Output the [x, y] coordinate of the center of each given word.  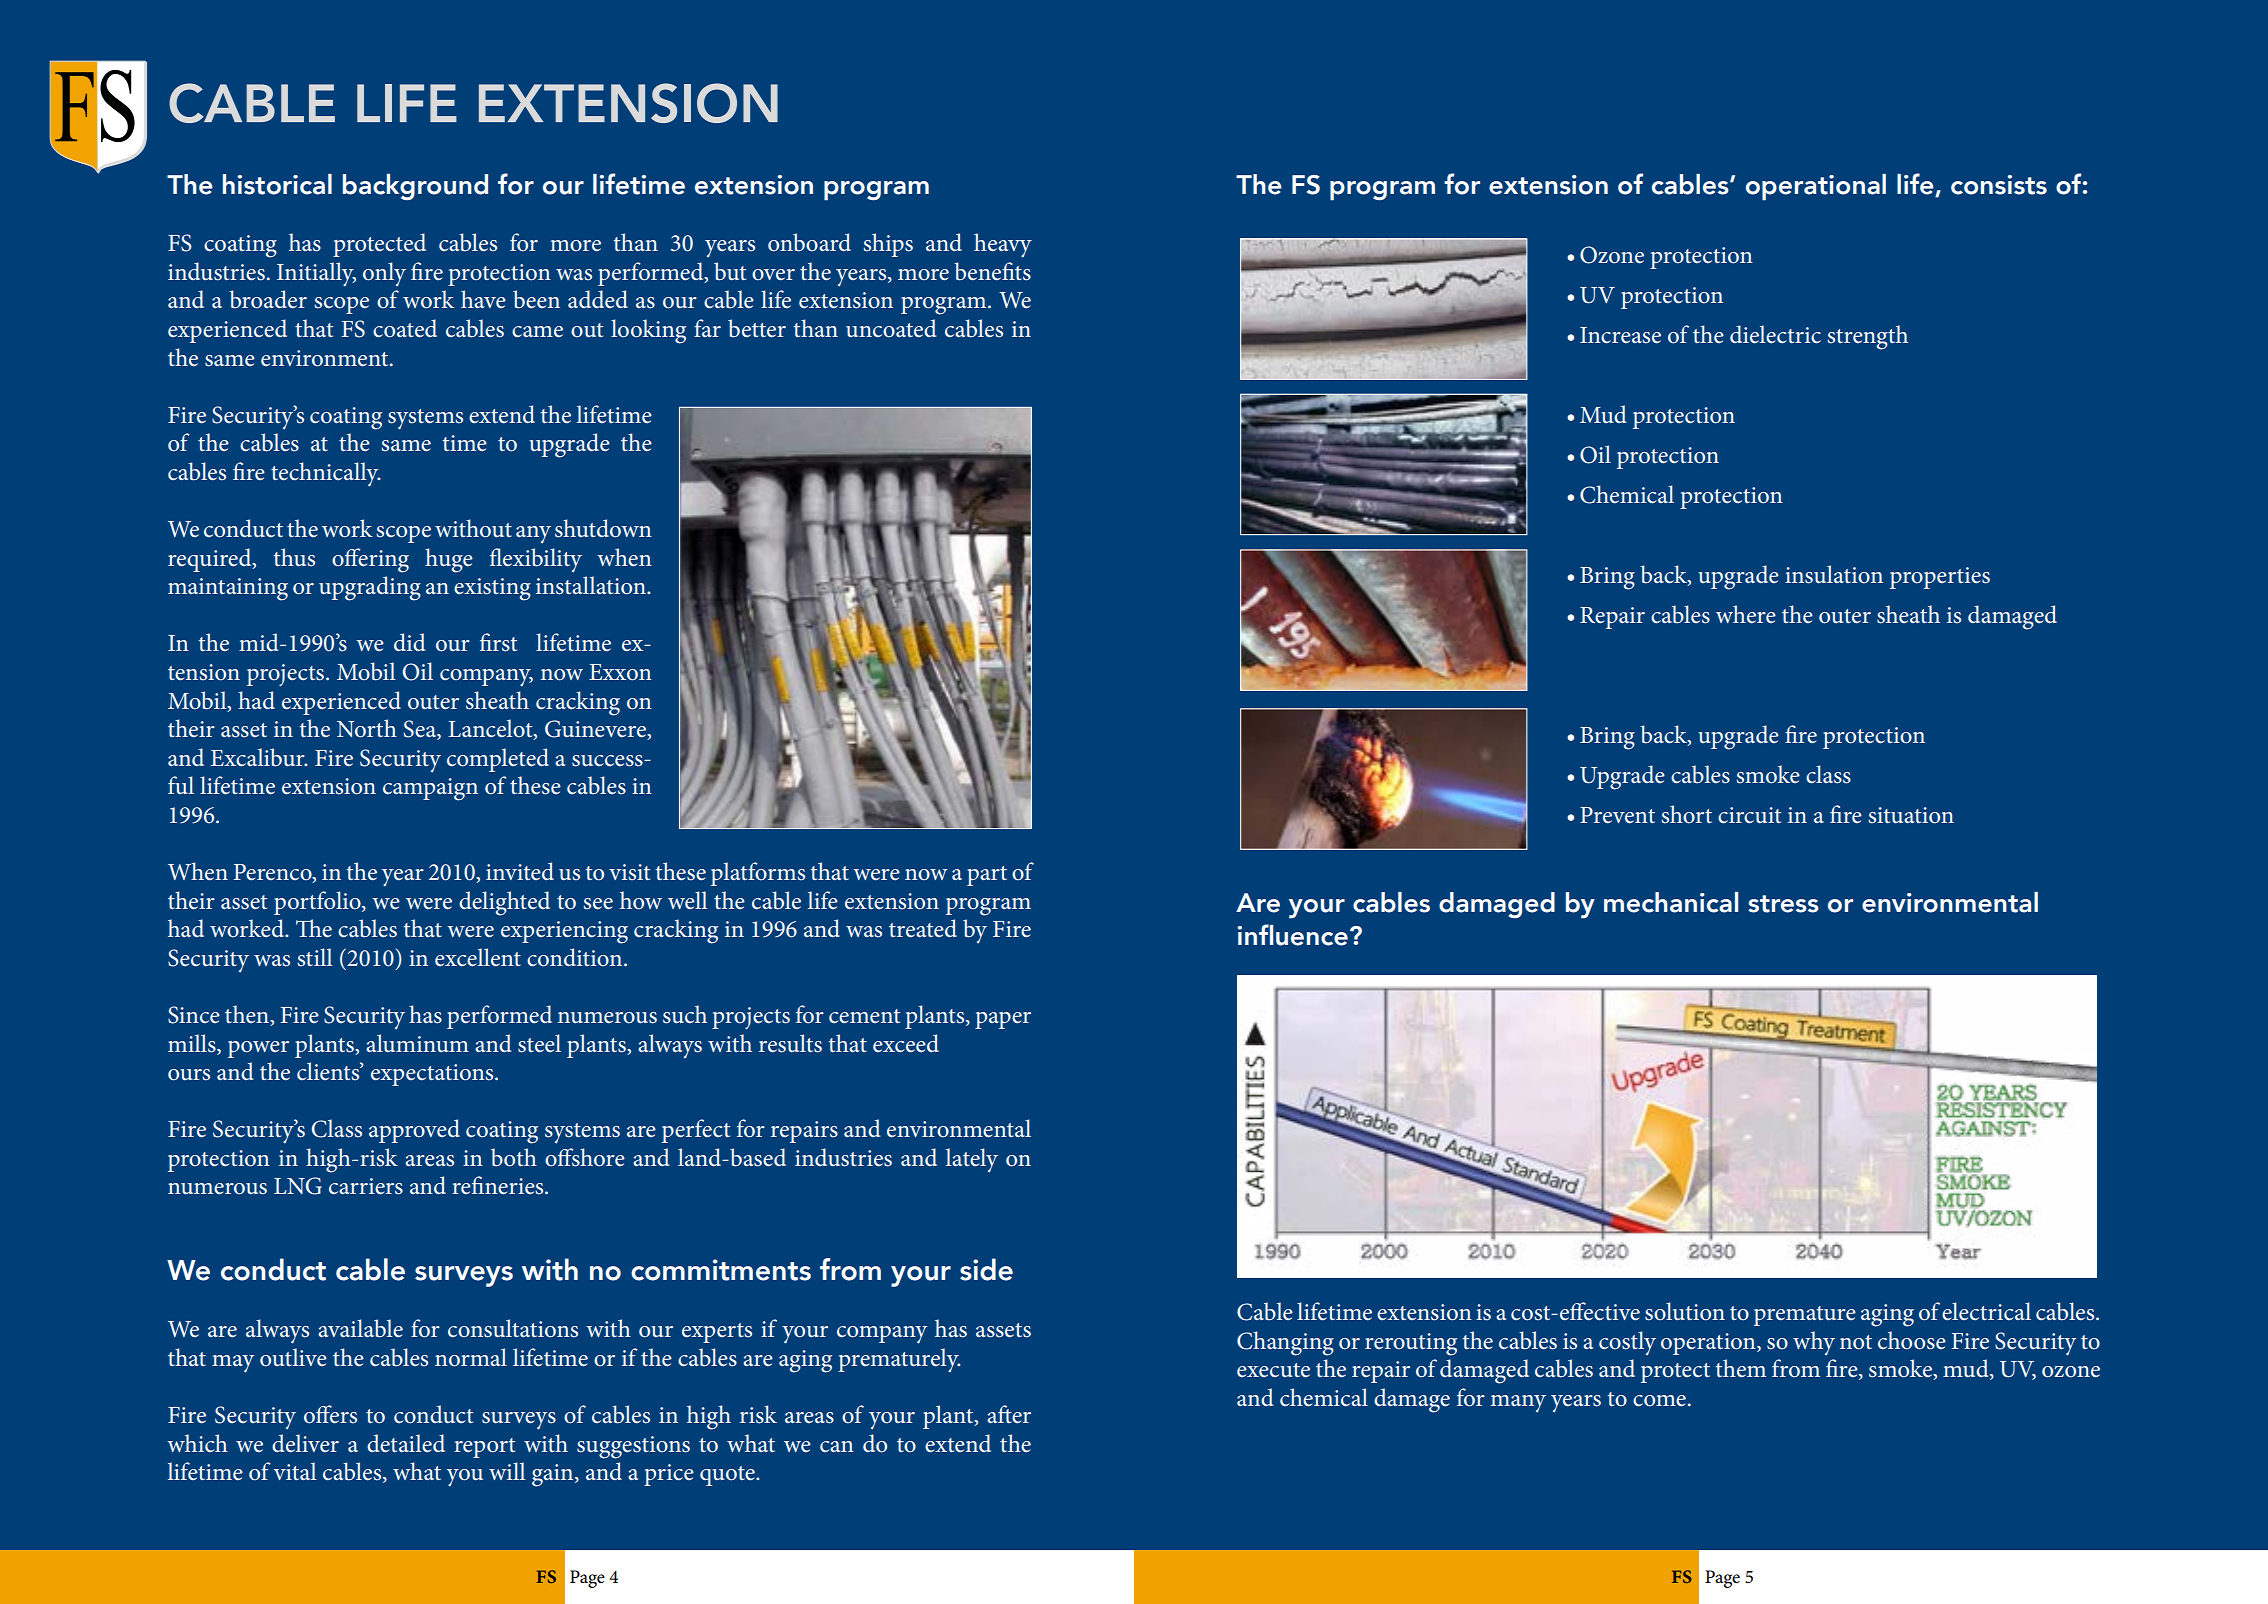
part [987, 876]
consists [1999, 185]
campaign [430, 789]
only [384, 274]
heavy [1003, 245]
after [1009, 1414]
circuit [1749, 815]
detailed [406, 1443]
